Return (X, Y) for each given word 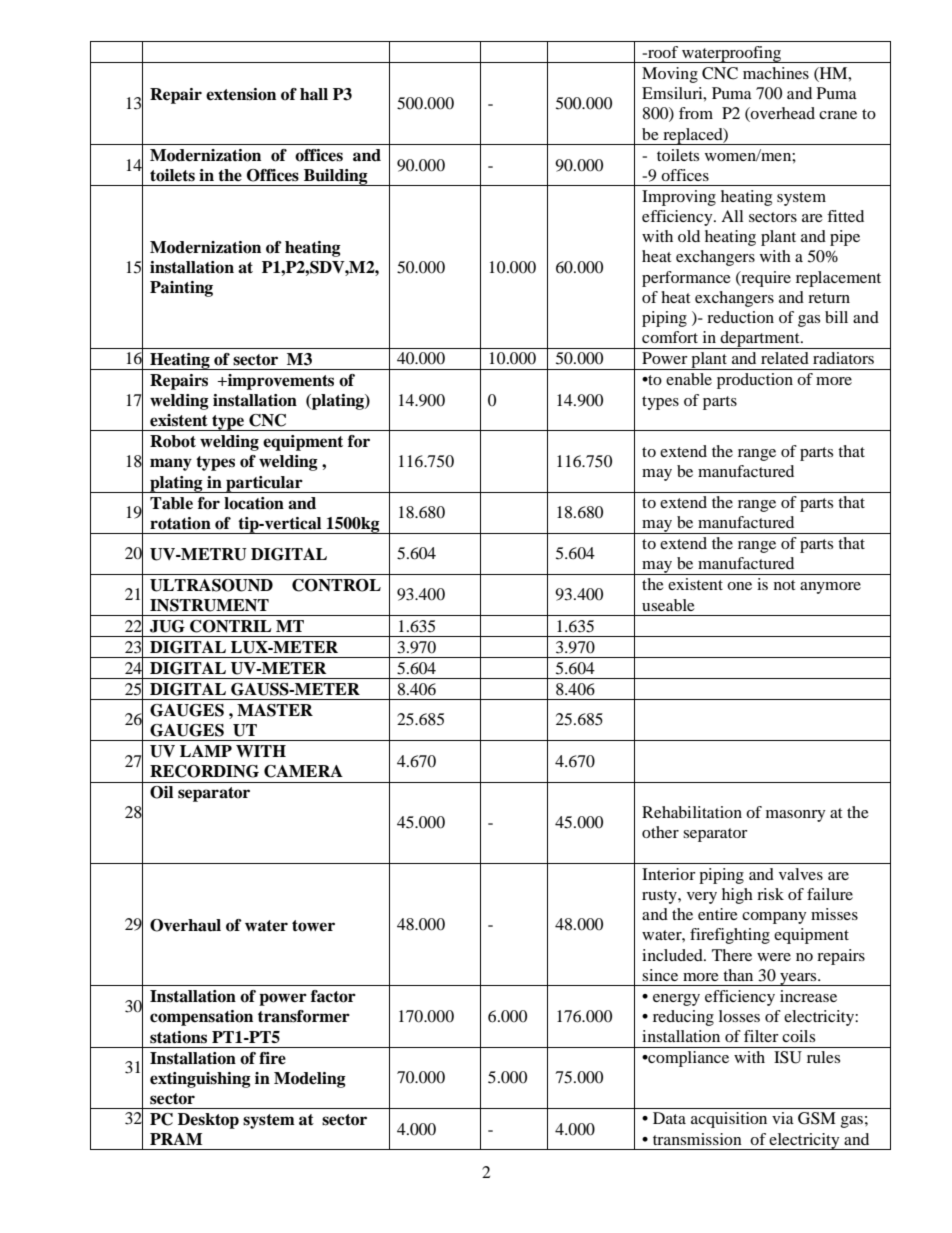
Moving (670, 75)
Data (669, 1118)
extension (241, 94)
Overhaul (185, 925)
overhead (782, 114)
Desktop (208, 1121)
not (784, 585)
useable (668, 605)
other (660, 832)
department (760, 340)
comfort (670, 337)
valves (801, 874)
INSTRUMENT (209, 605)
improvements (280, 382)
